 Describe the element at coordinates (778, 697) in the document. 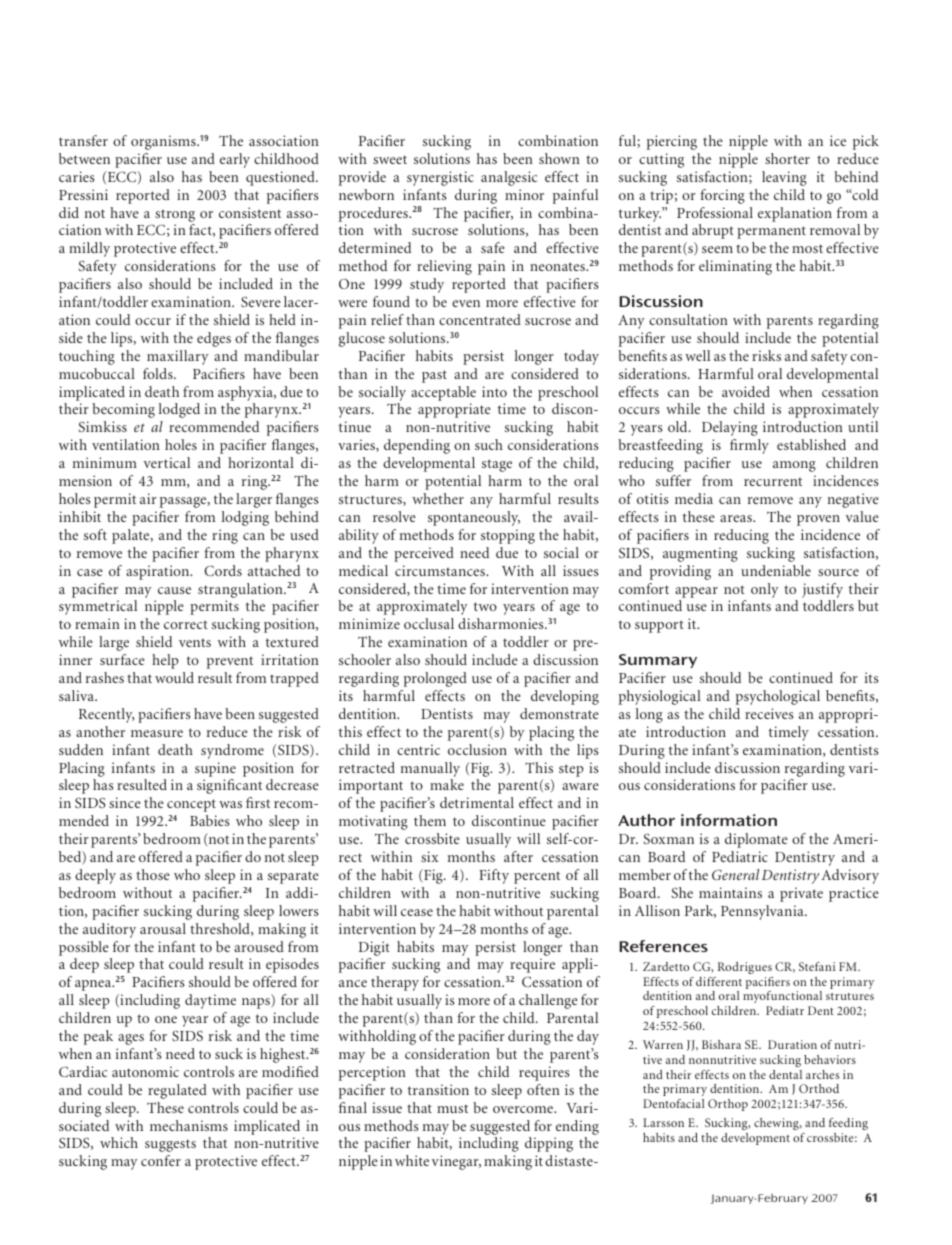

I see `psychological` at that location.
